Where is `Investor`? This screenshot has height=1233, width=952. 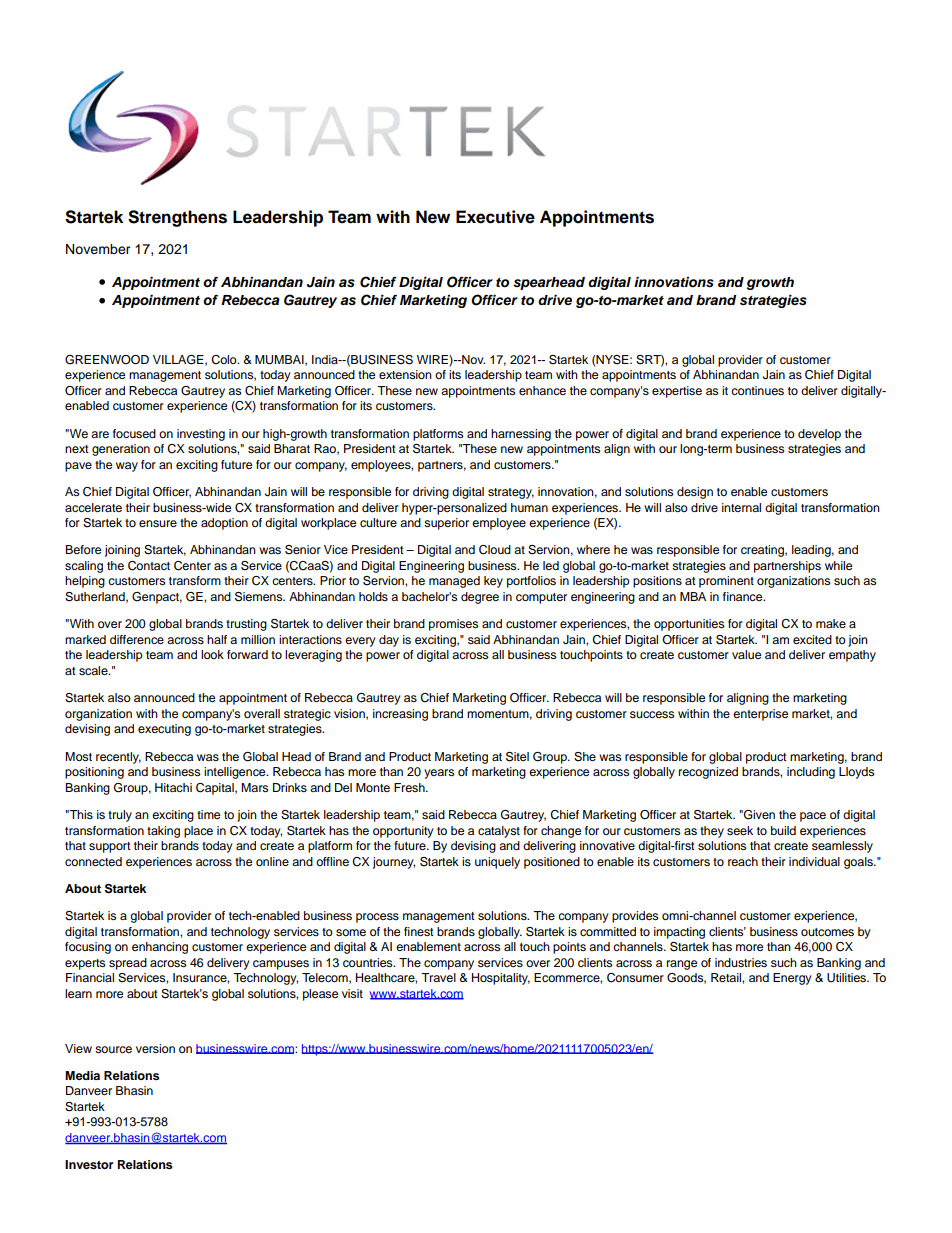
Investor is located at coordinates (89, 1164).
